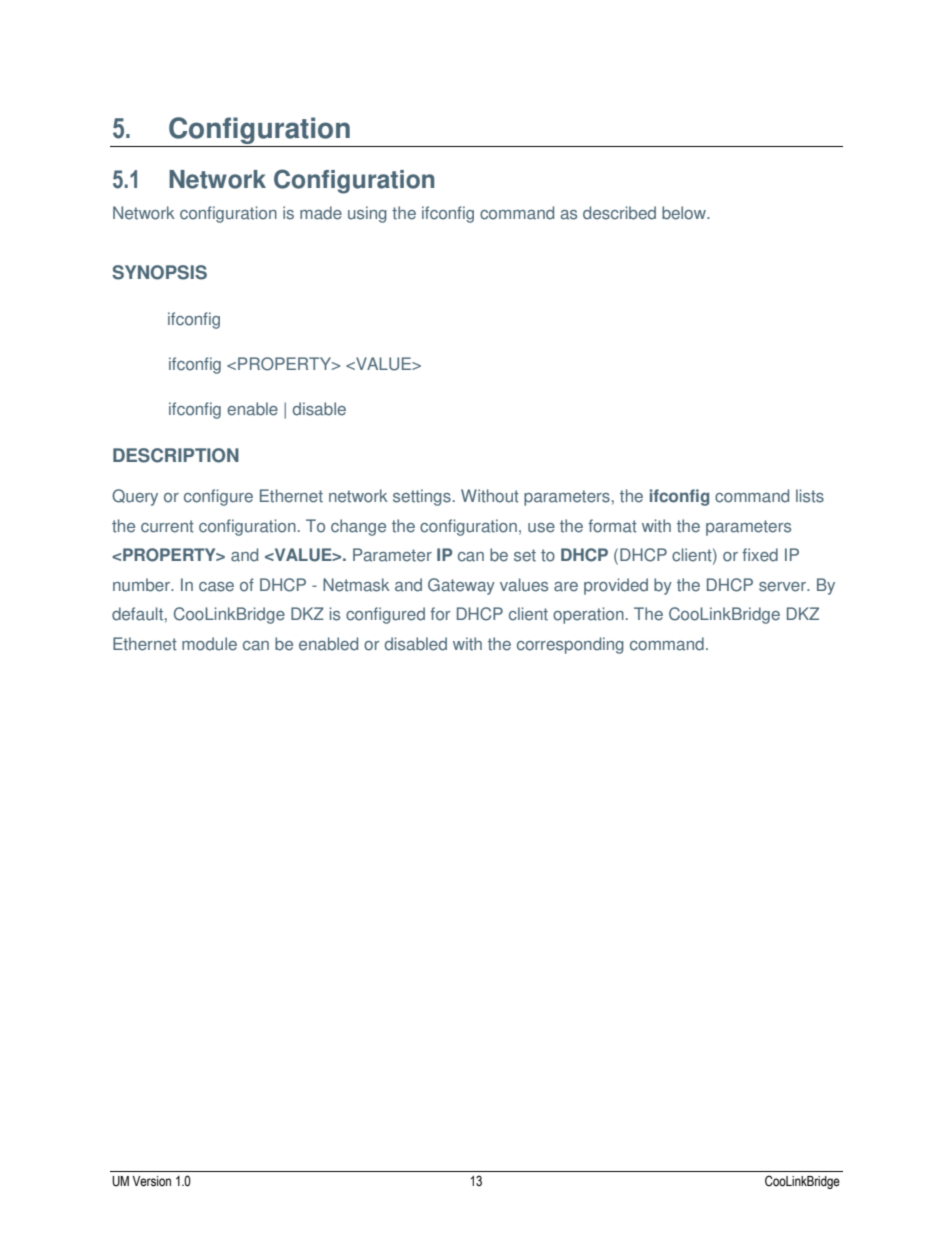 Image resolution: width=952 pixels, height=1233 pixels. What do you see at coordinates (209, 644) in the screenshot?
I see `module` at bounding box center [209, 644].
